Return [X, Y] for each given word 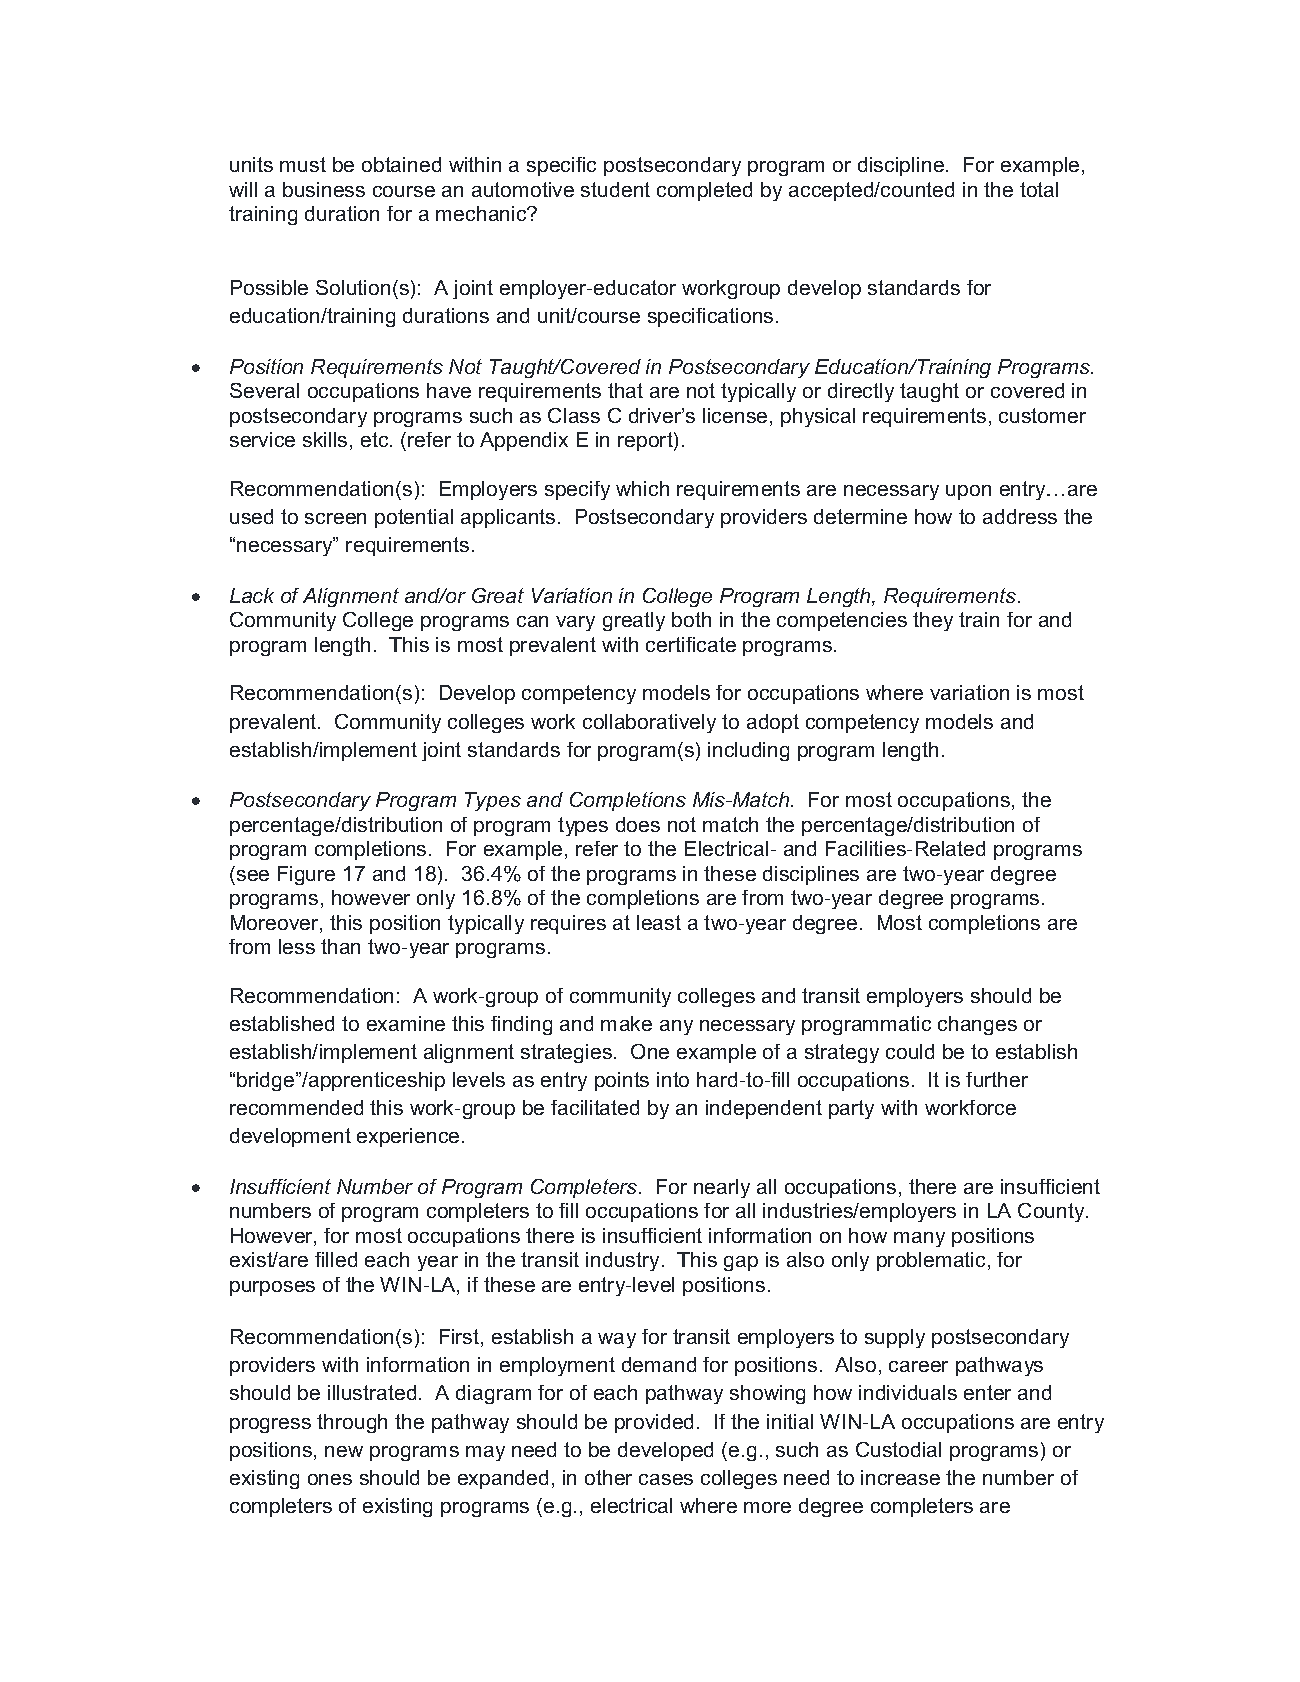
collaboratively [649, 723]
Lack [252, 595]
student [615, 189]
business [324, 189]
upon [968, 492]
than [340, 946]
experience [408, 1137]
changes [977, 1025]
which [642, 488]
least [659, 922]
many [919, 1239]
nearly [722, 1188]
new [344, 1451]
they [933, 621]
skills [325, 439]
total [1039, 189]
